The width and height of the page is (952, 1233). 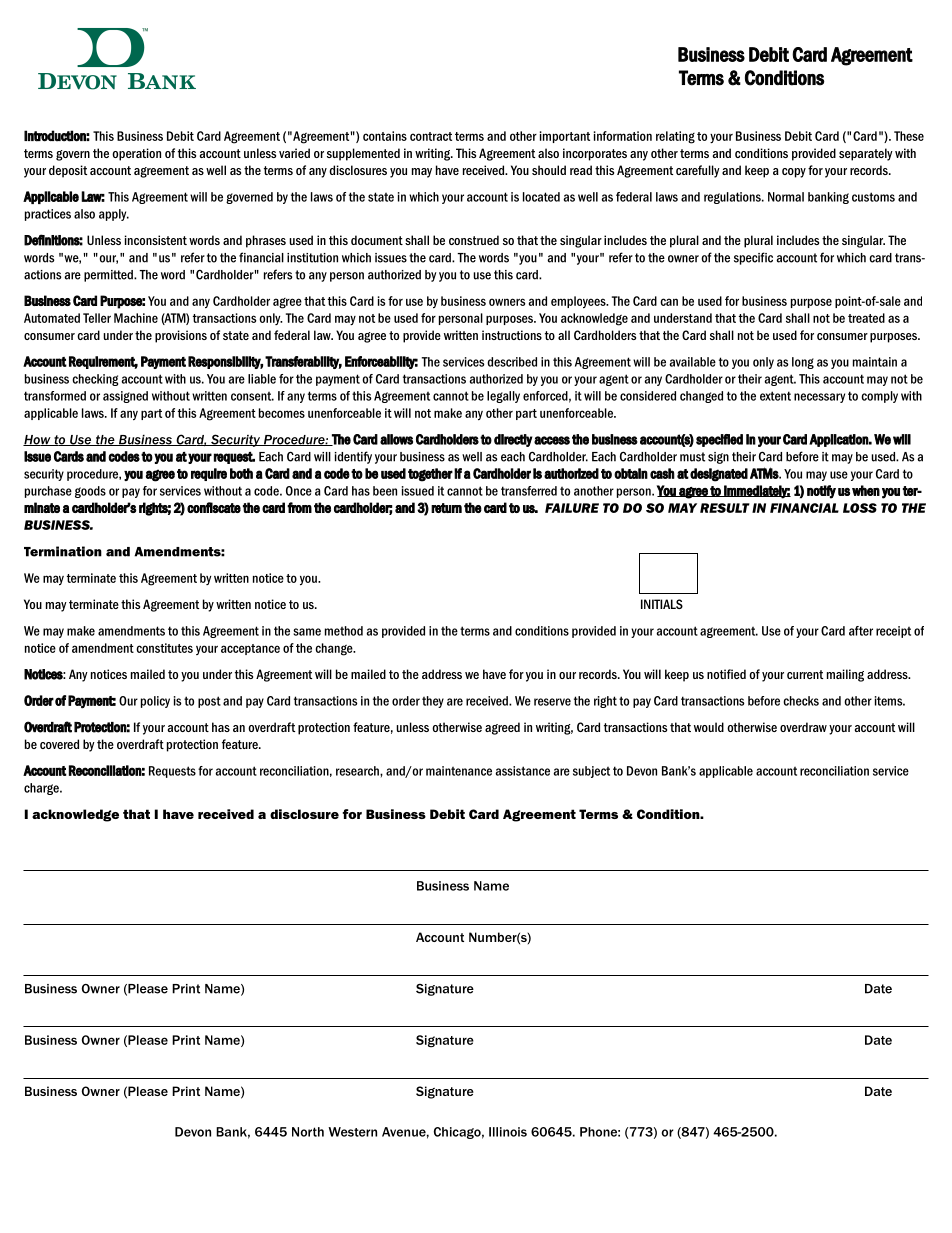 What do you see at coordinates (861, 631) in the page?
I see `after` at bounding box center [861, 631].
